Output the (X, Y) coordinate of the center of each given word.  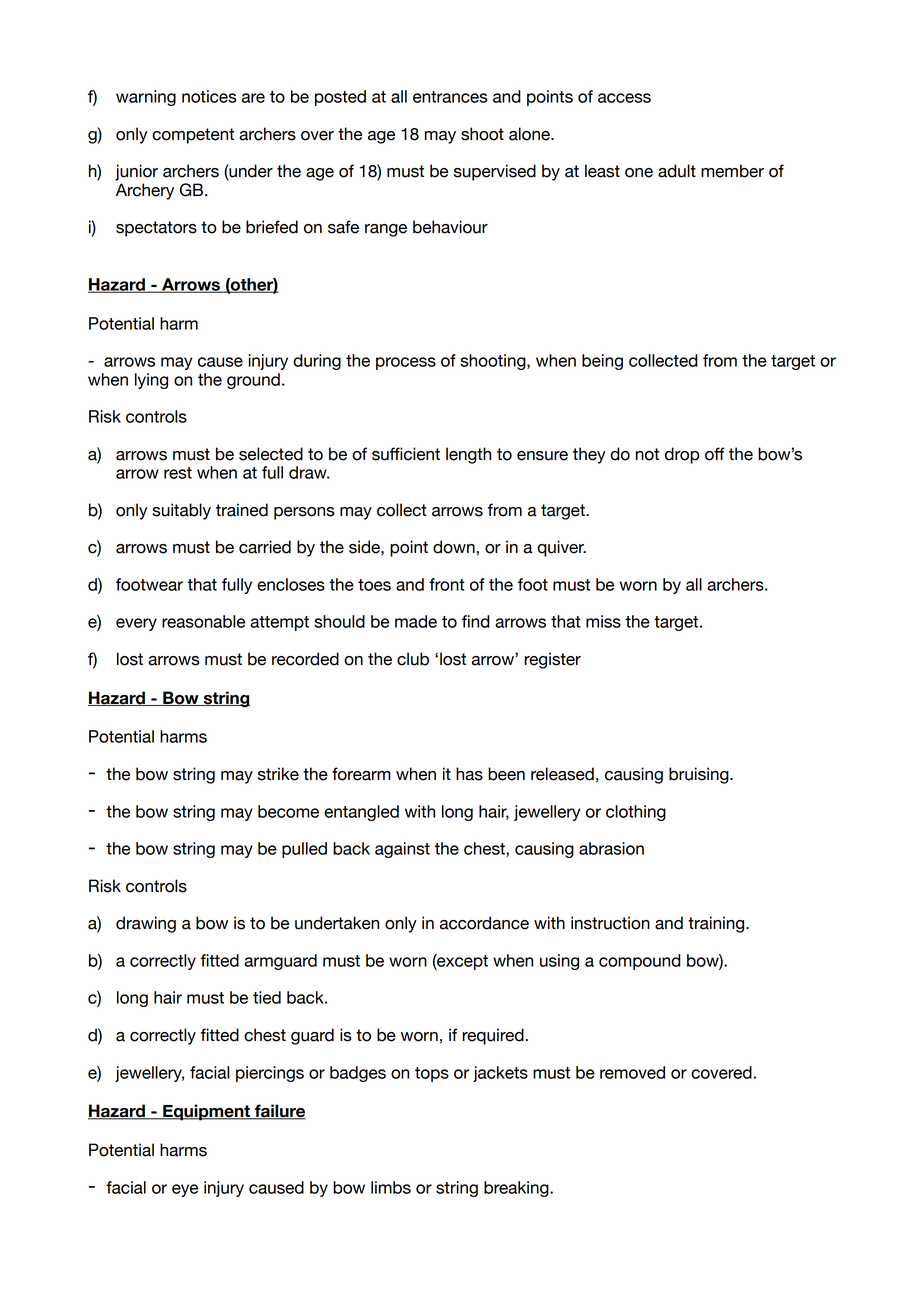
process (406, 363)
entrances (450, 97)
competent (193, 136)
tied (267, 997)
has (469, 774)
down (454, 547)
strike (278, 774)
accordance (484, 923)
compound (640, 962)
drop (682, 455)
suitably (181, 511)
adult (677, 171)
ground (253, 381)
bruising (700, 775)
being (602, 362)
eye (185, 1190)
